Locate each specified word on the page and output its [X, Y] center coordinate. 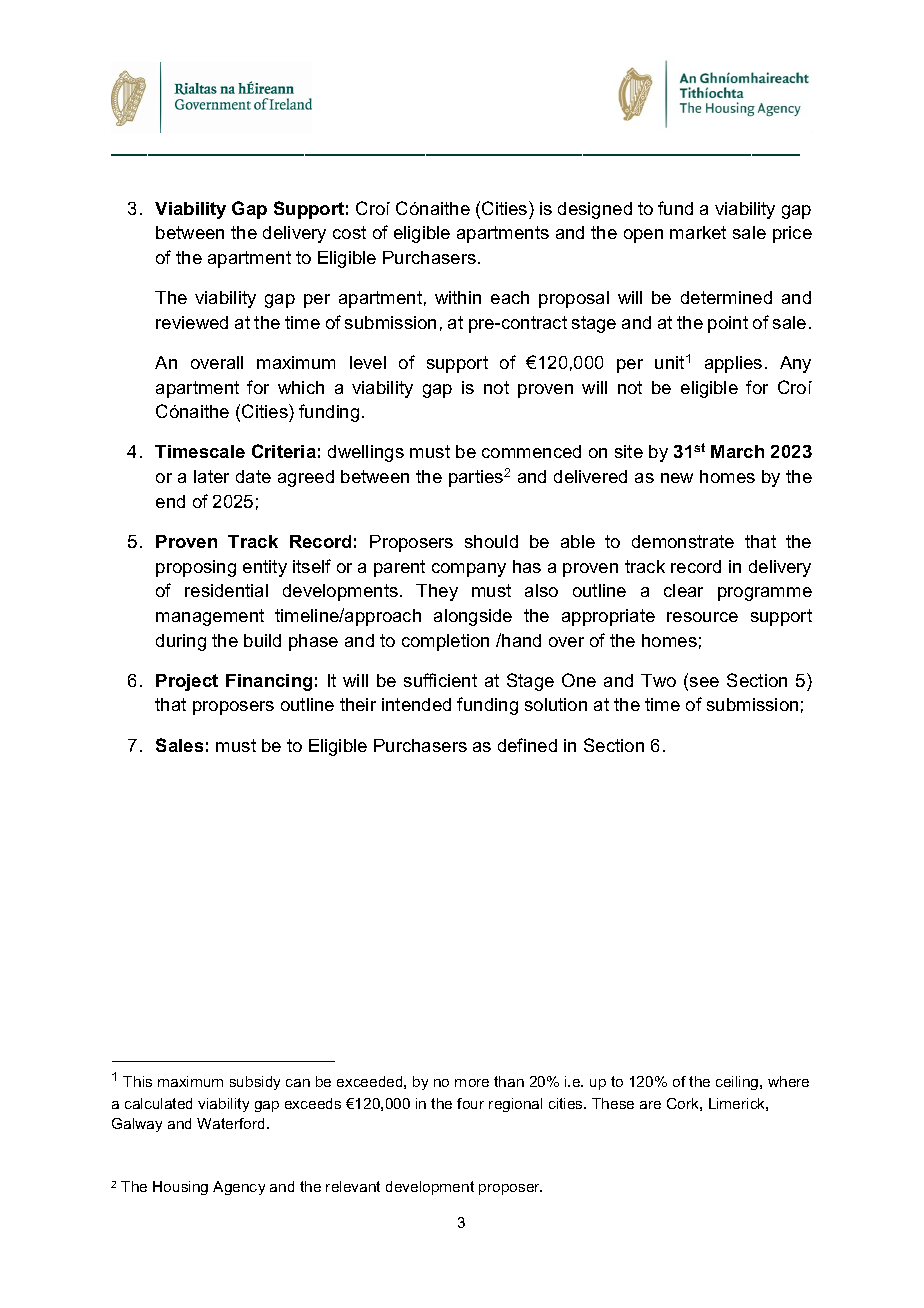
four [470, 1103]
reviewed [192, 322]
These [613, 1103]
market [698, 232]
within [458, 297]
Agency [239, 1188]
